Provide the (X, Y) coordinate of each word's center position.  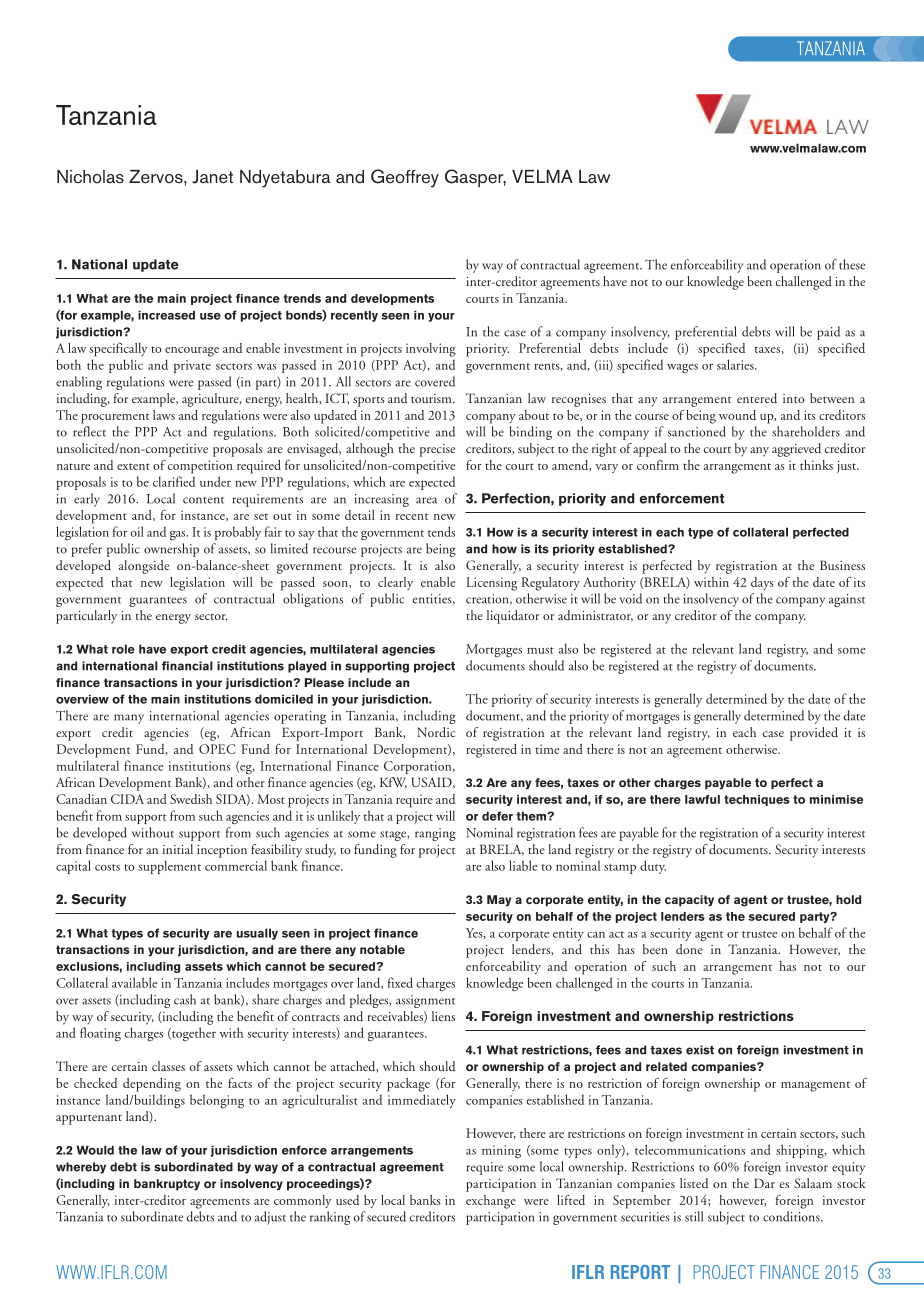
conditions (792, 1216)
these (852, 264)
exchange (491, 1202)
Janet (212, 177)
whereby (81, 1168)
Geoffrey (405, 178)
